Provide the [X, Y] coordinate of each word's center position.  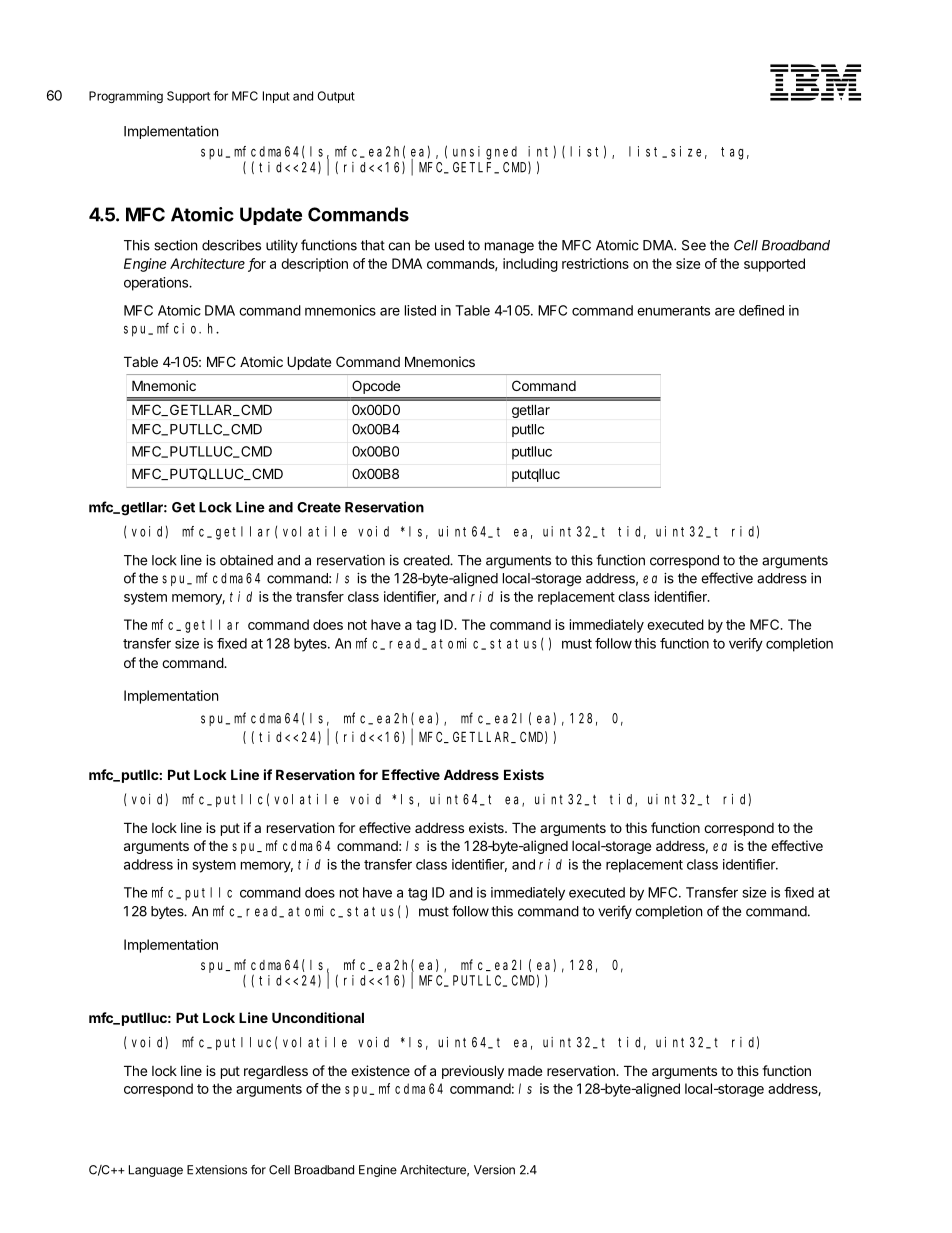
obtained [246, 560]
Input [276, 97]
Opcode [376, 387]
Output [336, 97]
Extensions [217, 1170]
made [525, 1071]
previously [473, 1072]
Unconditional [318, 1017]
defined [761, 310]
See [694, 245]
